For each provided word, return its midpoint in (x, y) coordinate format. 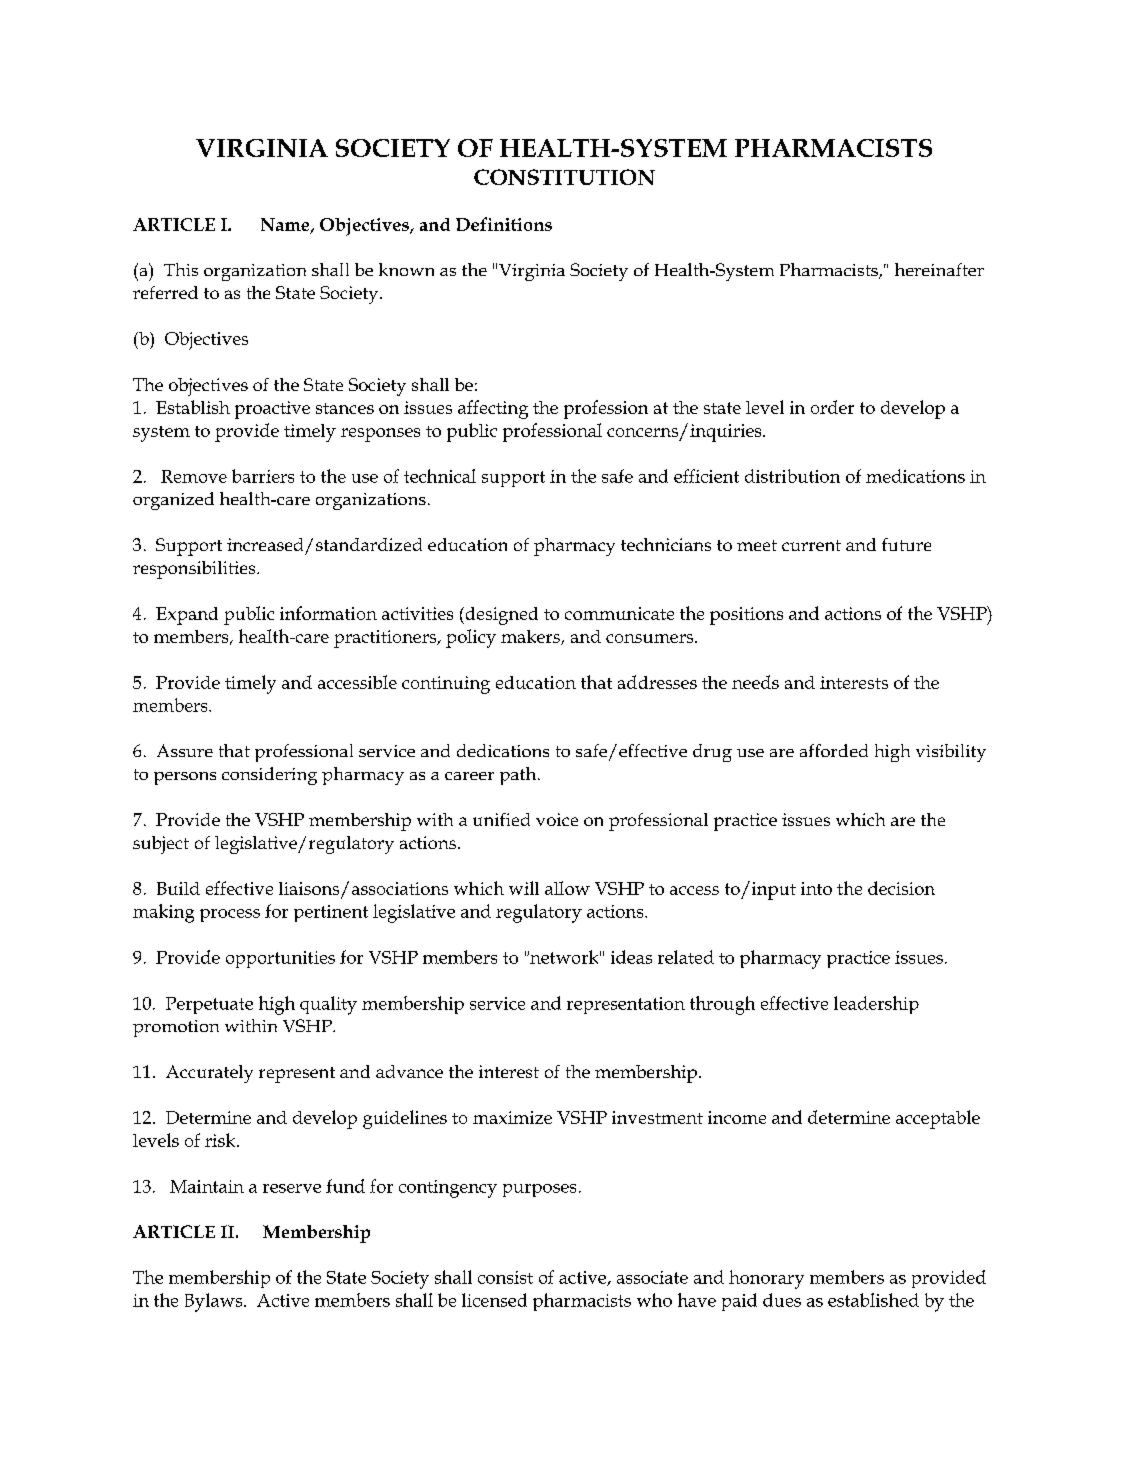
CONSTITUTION (564, 177)
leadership (876, 1005)
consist (505, 1277)
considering (269, 776)
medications (915, 476)
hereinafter (939, 269)
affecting (493, 409)
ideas (631, 957)
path (519, 776)
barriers (263, 476)
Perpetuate (209, 1005)
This (181, 269)
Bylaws (215, 1302)
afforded (834, 750)
